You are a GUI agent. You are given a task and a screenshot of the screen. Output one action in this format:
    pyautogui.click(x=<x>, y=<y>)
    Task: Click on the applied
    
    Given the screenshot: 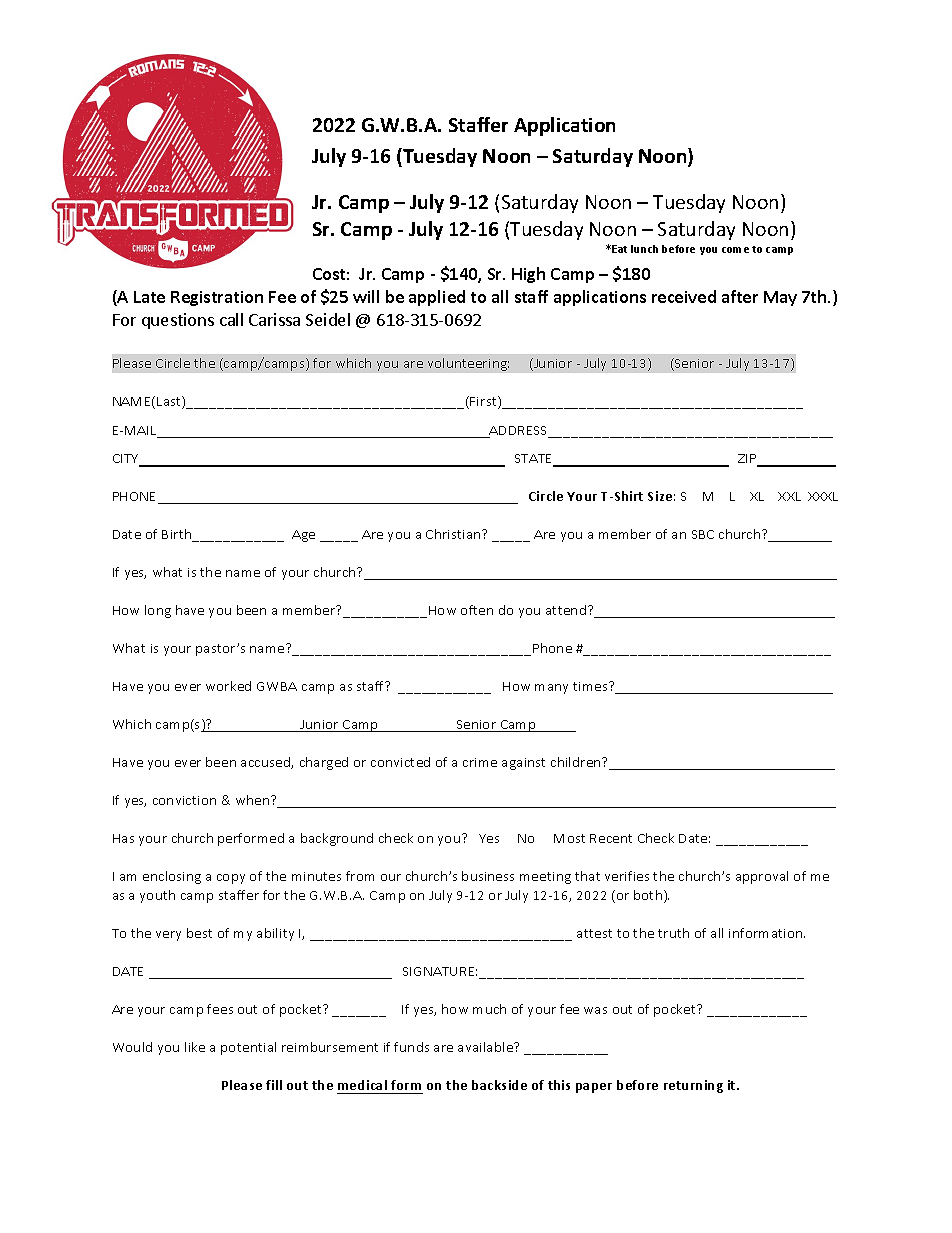 What is the action you would take?
    pyautogui.click(x=437, y=298)
